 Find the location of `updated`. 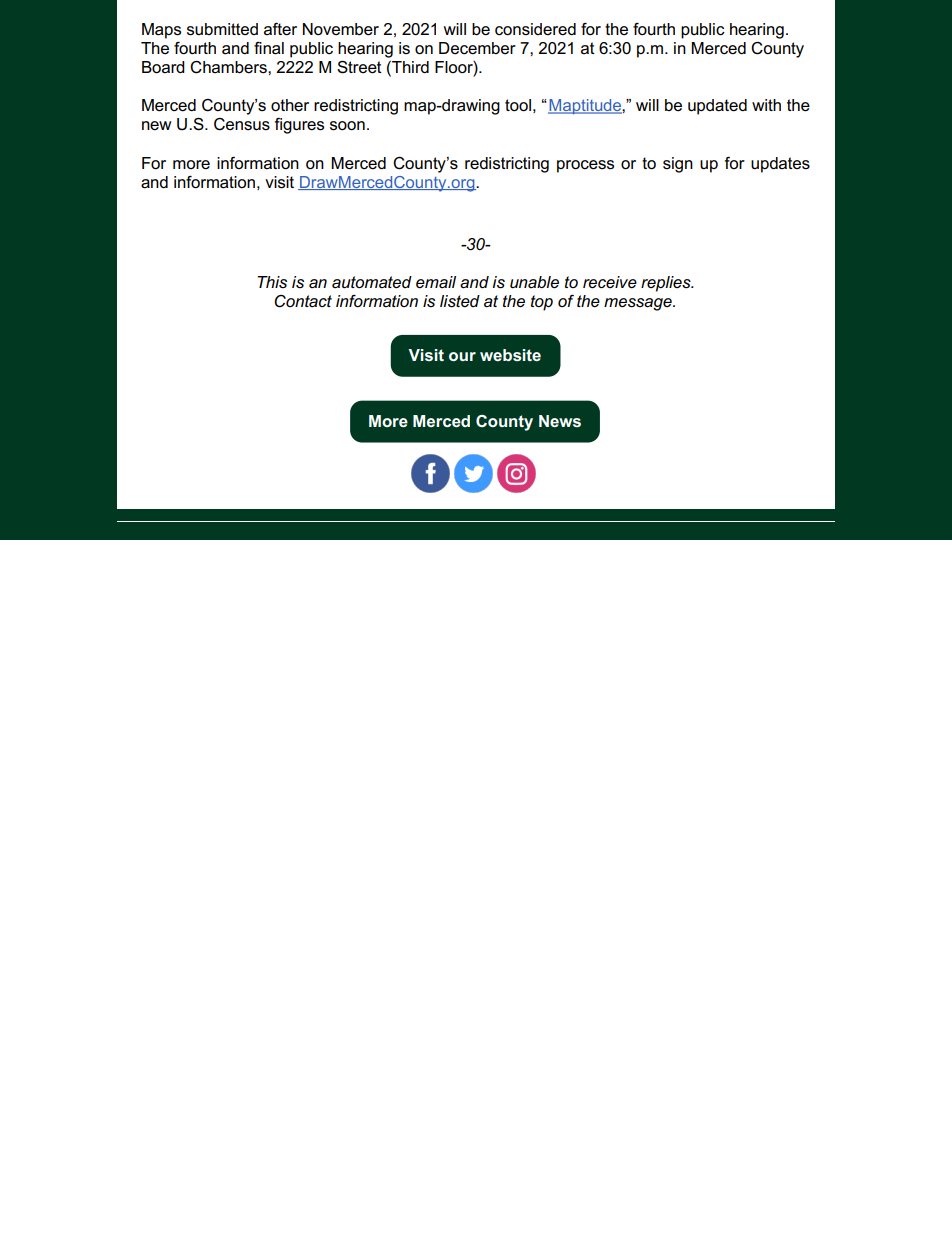

updated is located at coordinates (717, 107).
